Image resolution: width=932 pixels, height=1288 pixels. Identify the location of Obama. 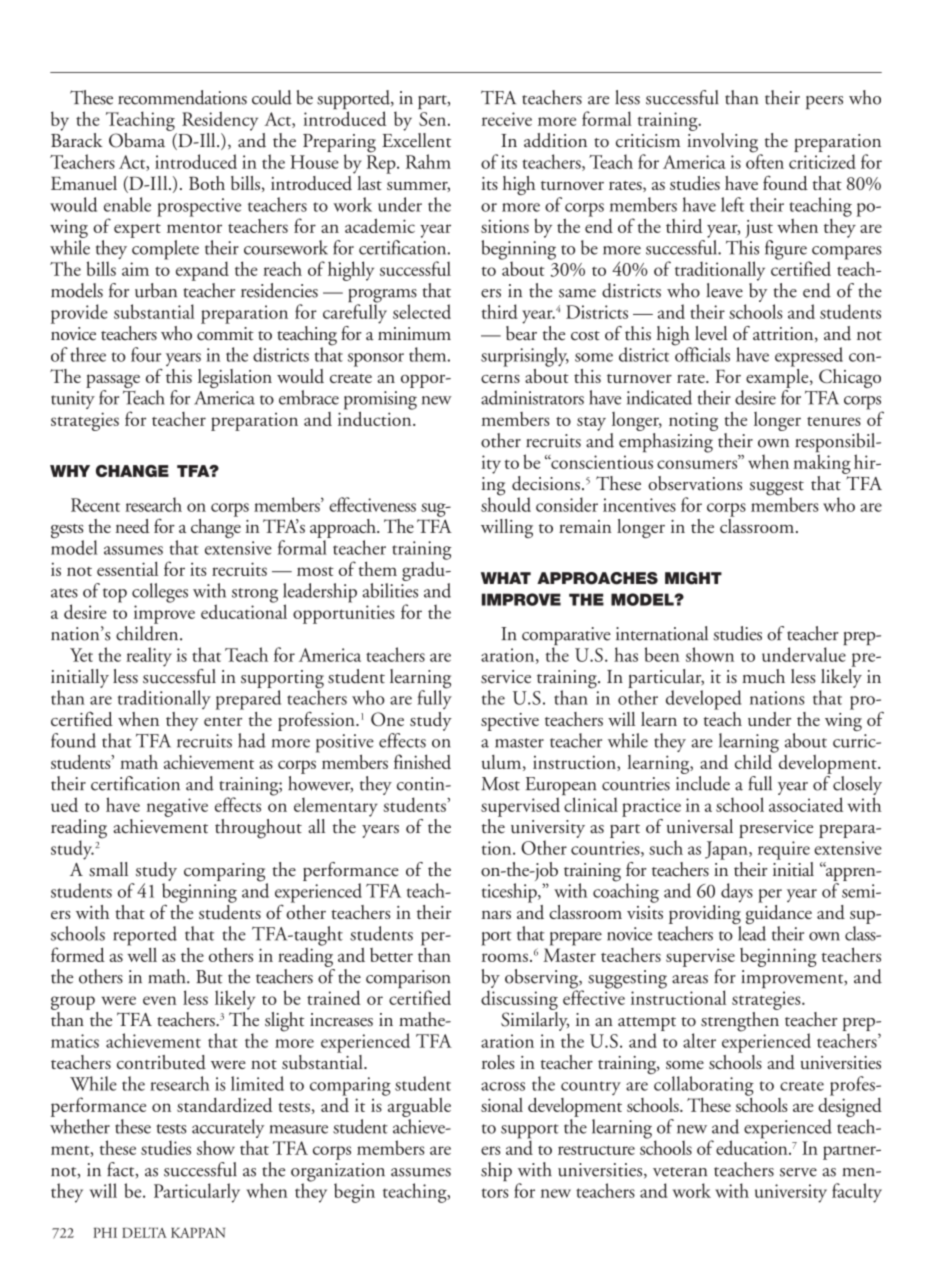
(138, 139).
